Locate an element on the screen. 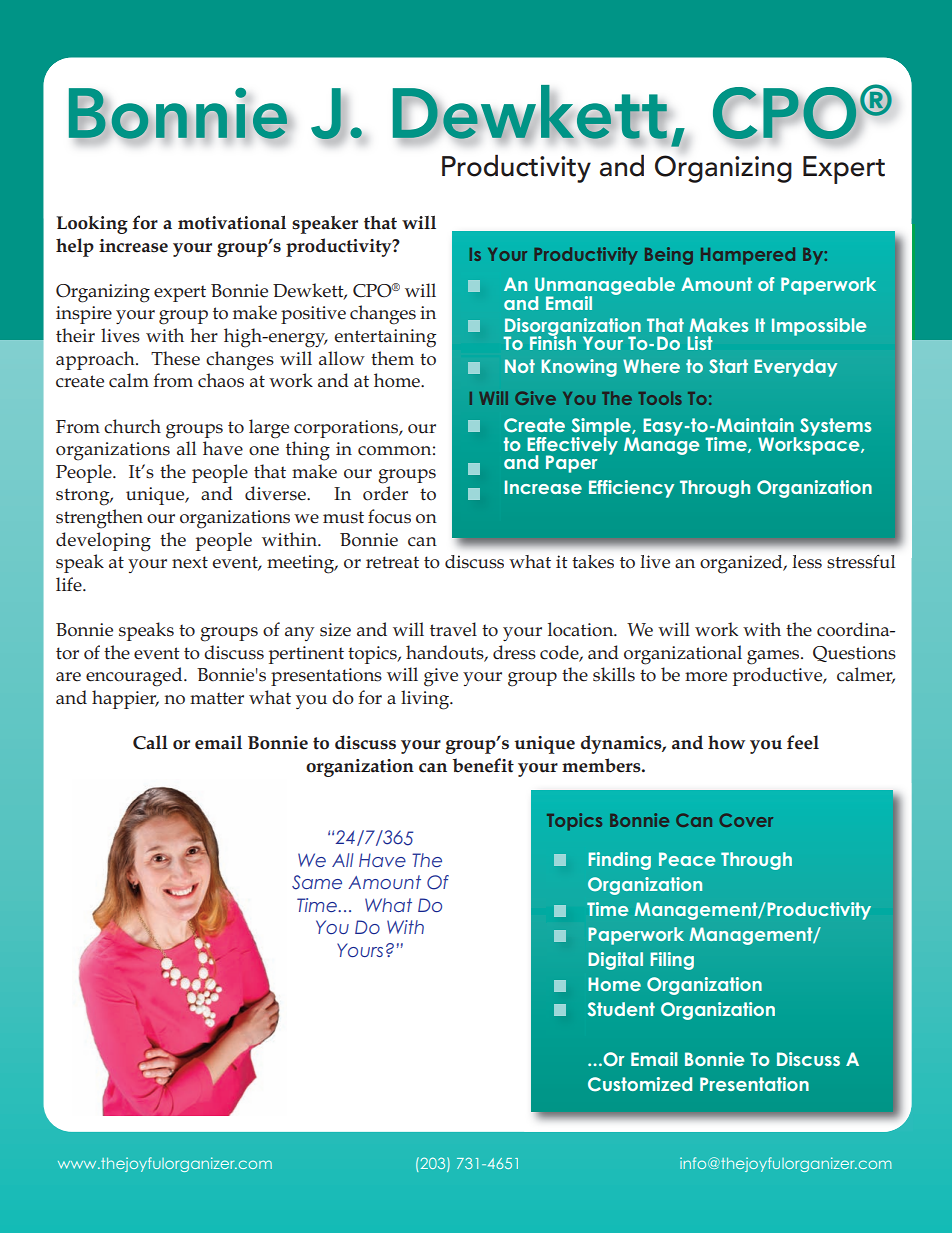  Student is located at coordinates (621, 1009).
